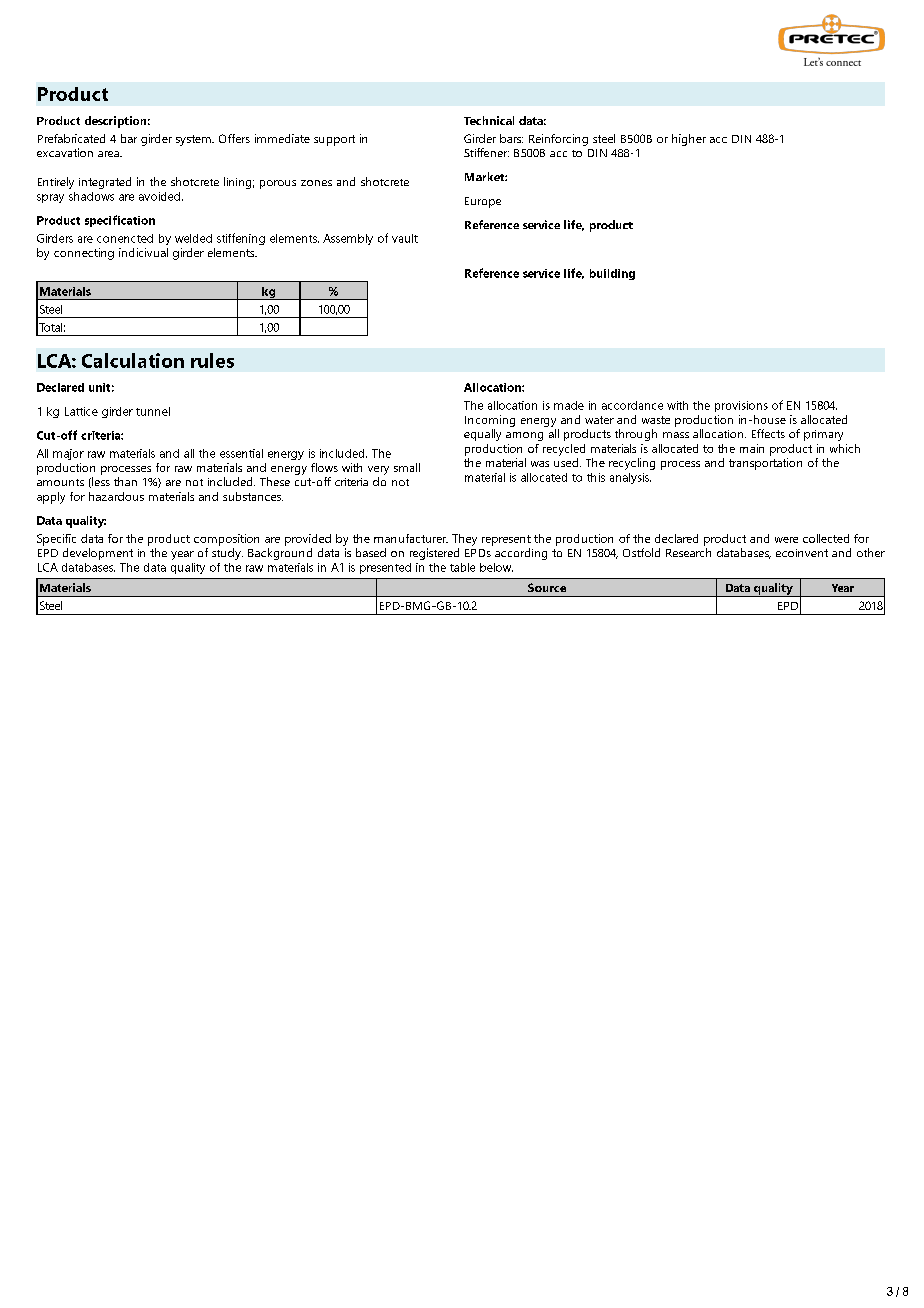 This image has height=1308, width=924. Describe the element at coordinates (98, 554) in the image. I see `development` at that location.
